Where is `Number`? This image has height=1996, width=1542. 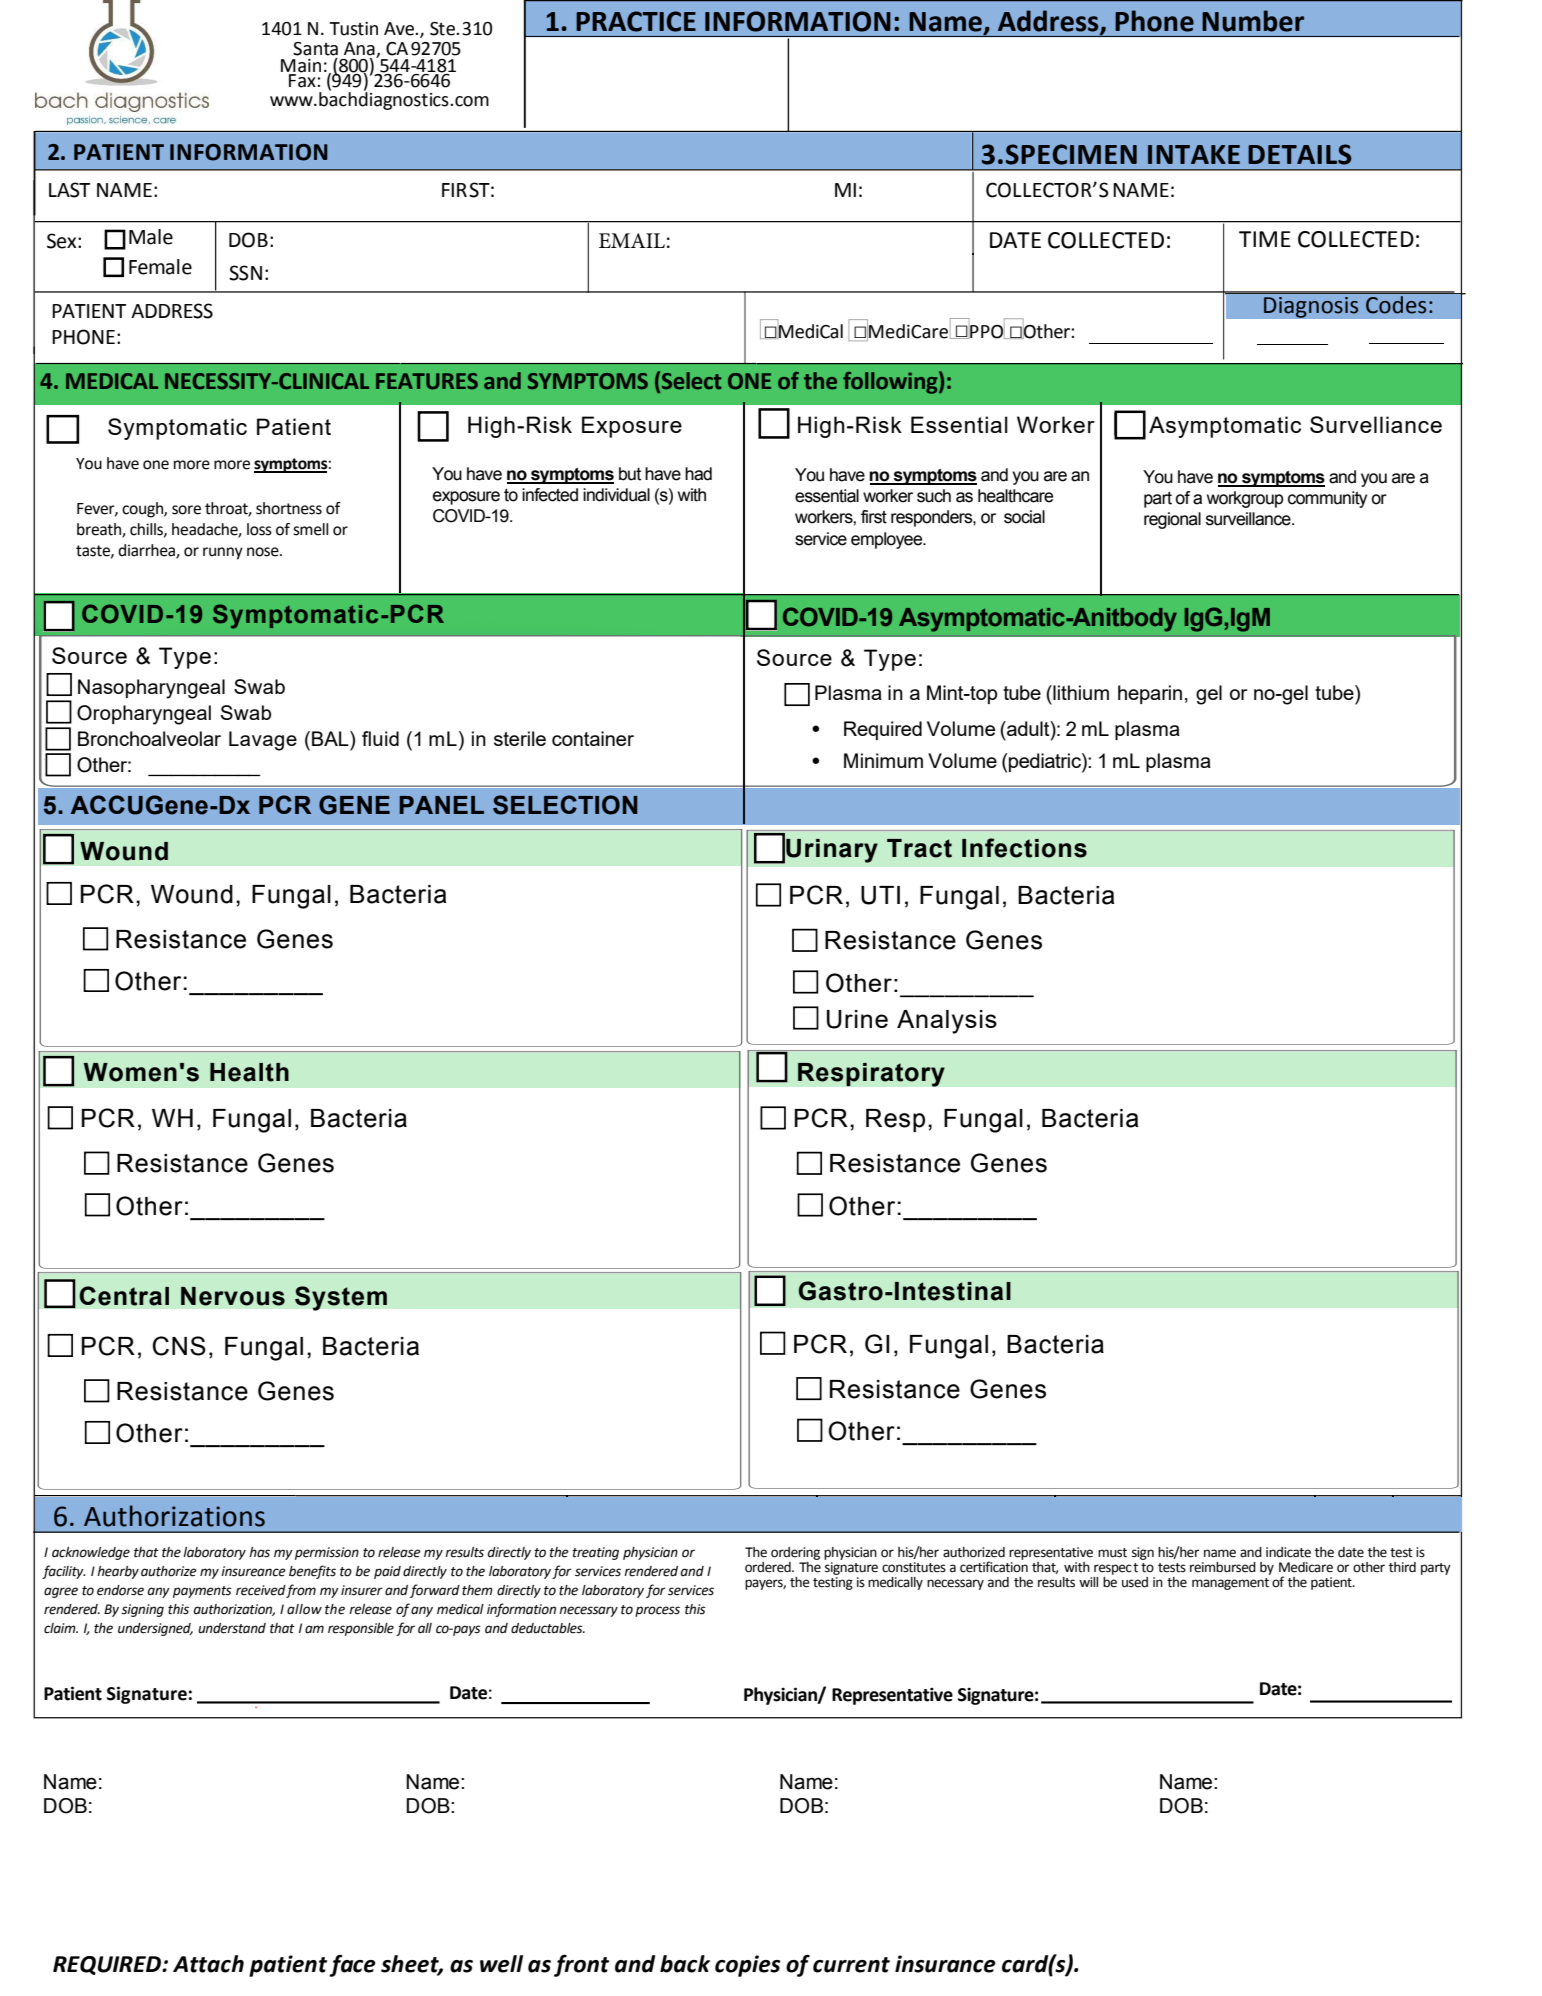 Number is located at coordinates (1253, 21).
